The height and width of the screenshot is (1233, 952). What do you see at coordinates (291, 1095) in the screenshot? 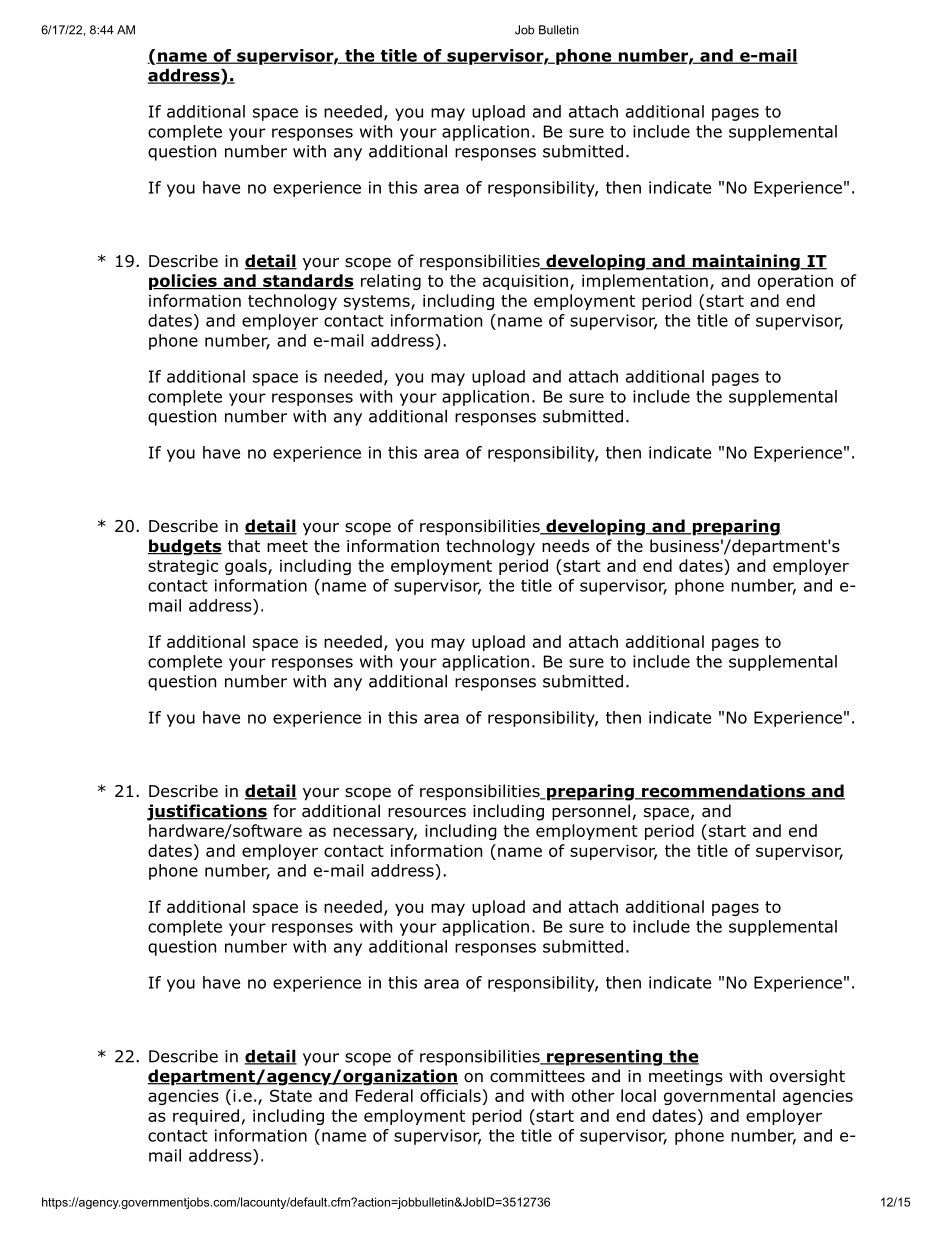
I see `State` at bounding box center [291, 1095].
